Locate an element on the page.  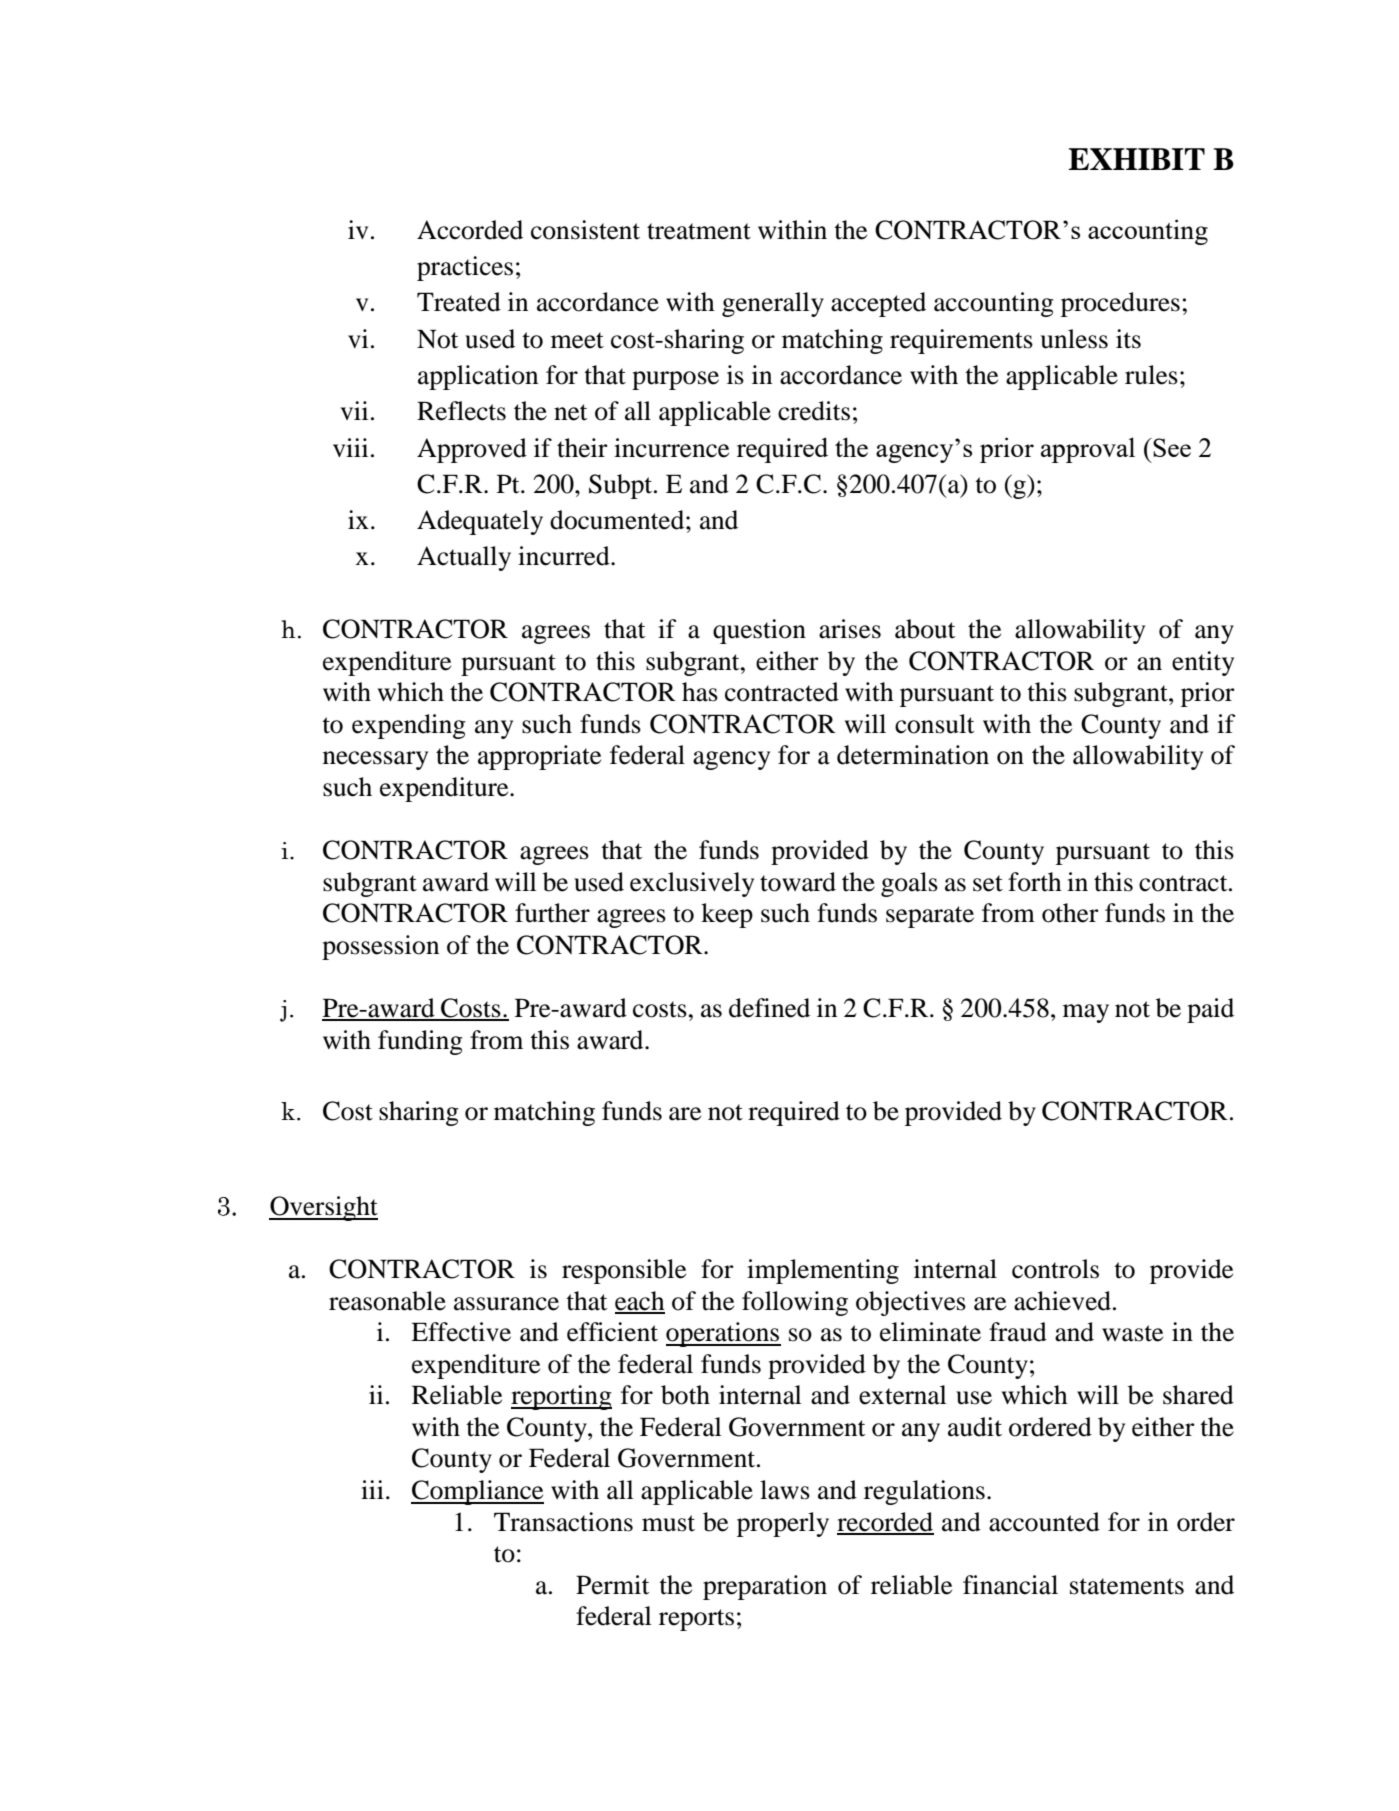
preparation is located at coordinates (765, 1587).
